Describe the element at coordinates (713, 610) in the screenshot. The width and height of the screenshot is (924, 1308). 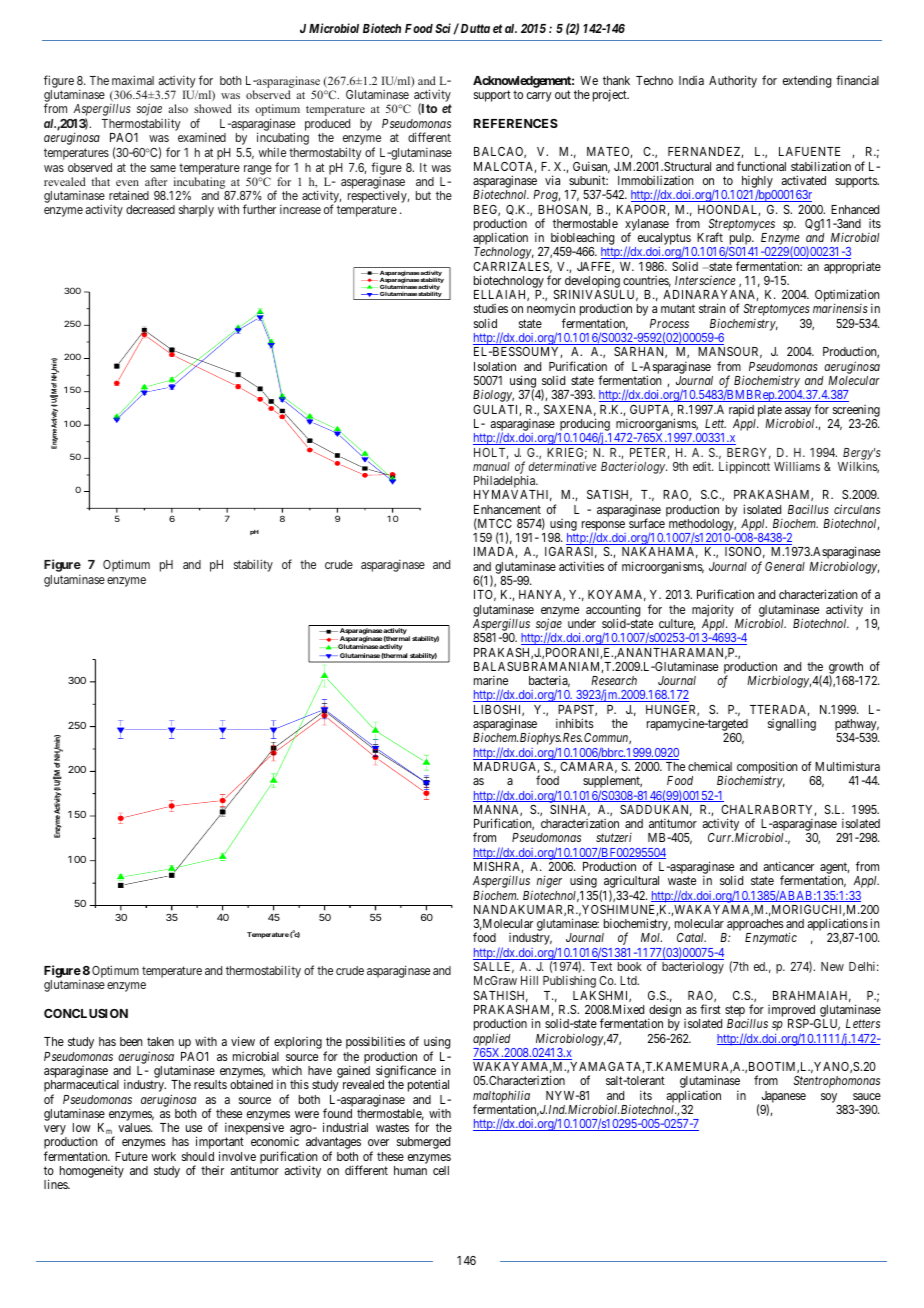
I see `majority` at that location.
